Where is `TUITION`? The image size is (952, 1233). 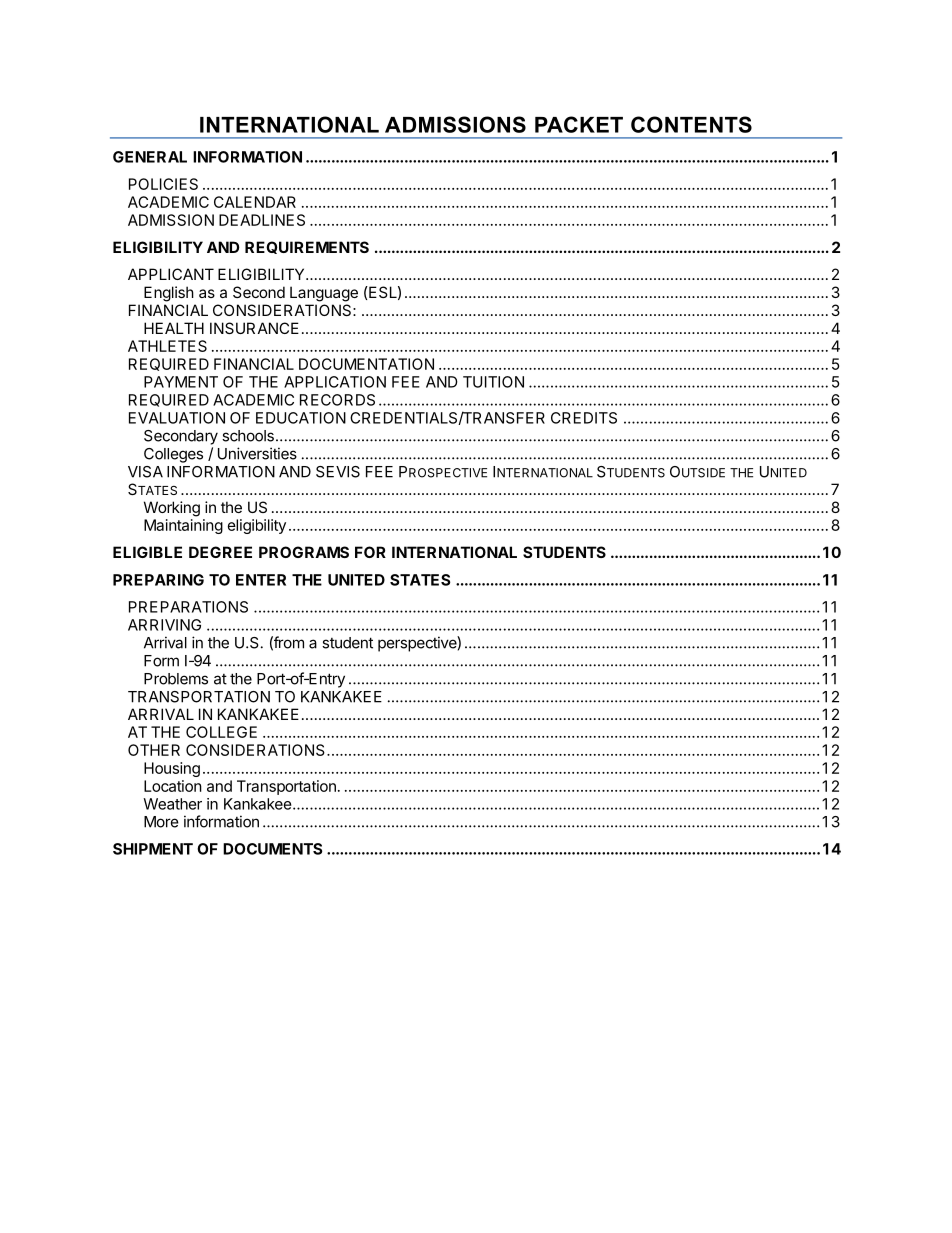
TUITION is located at coordinates (493, 382).
